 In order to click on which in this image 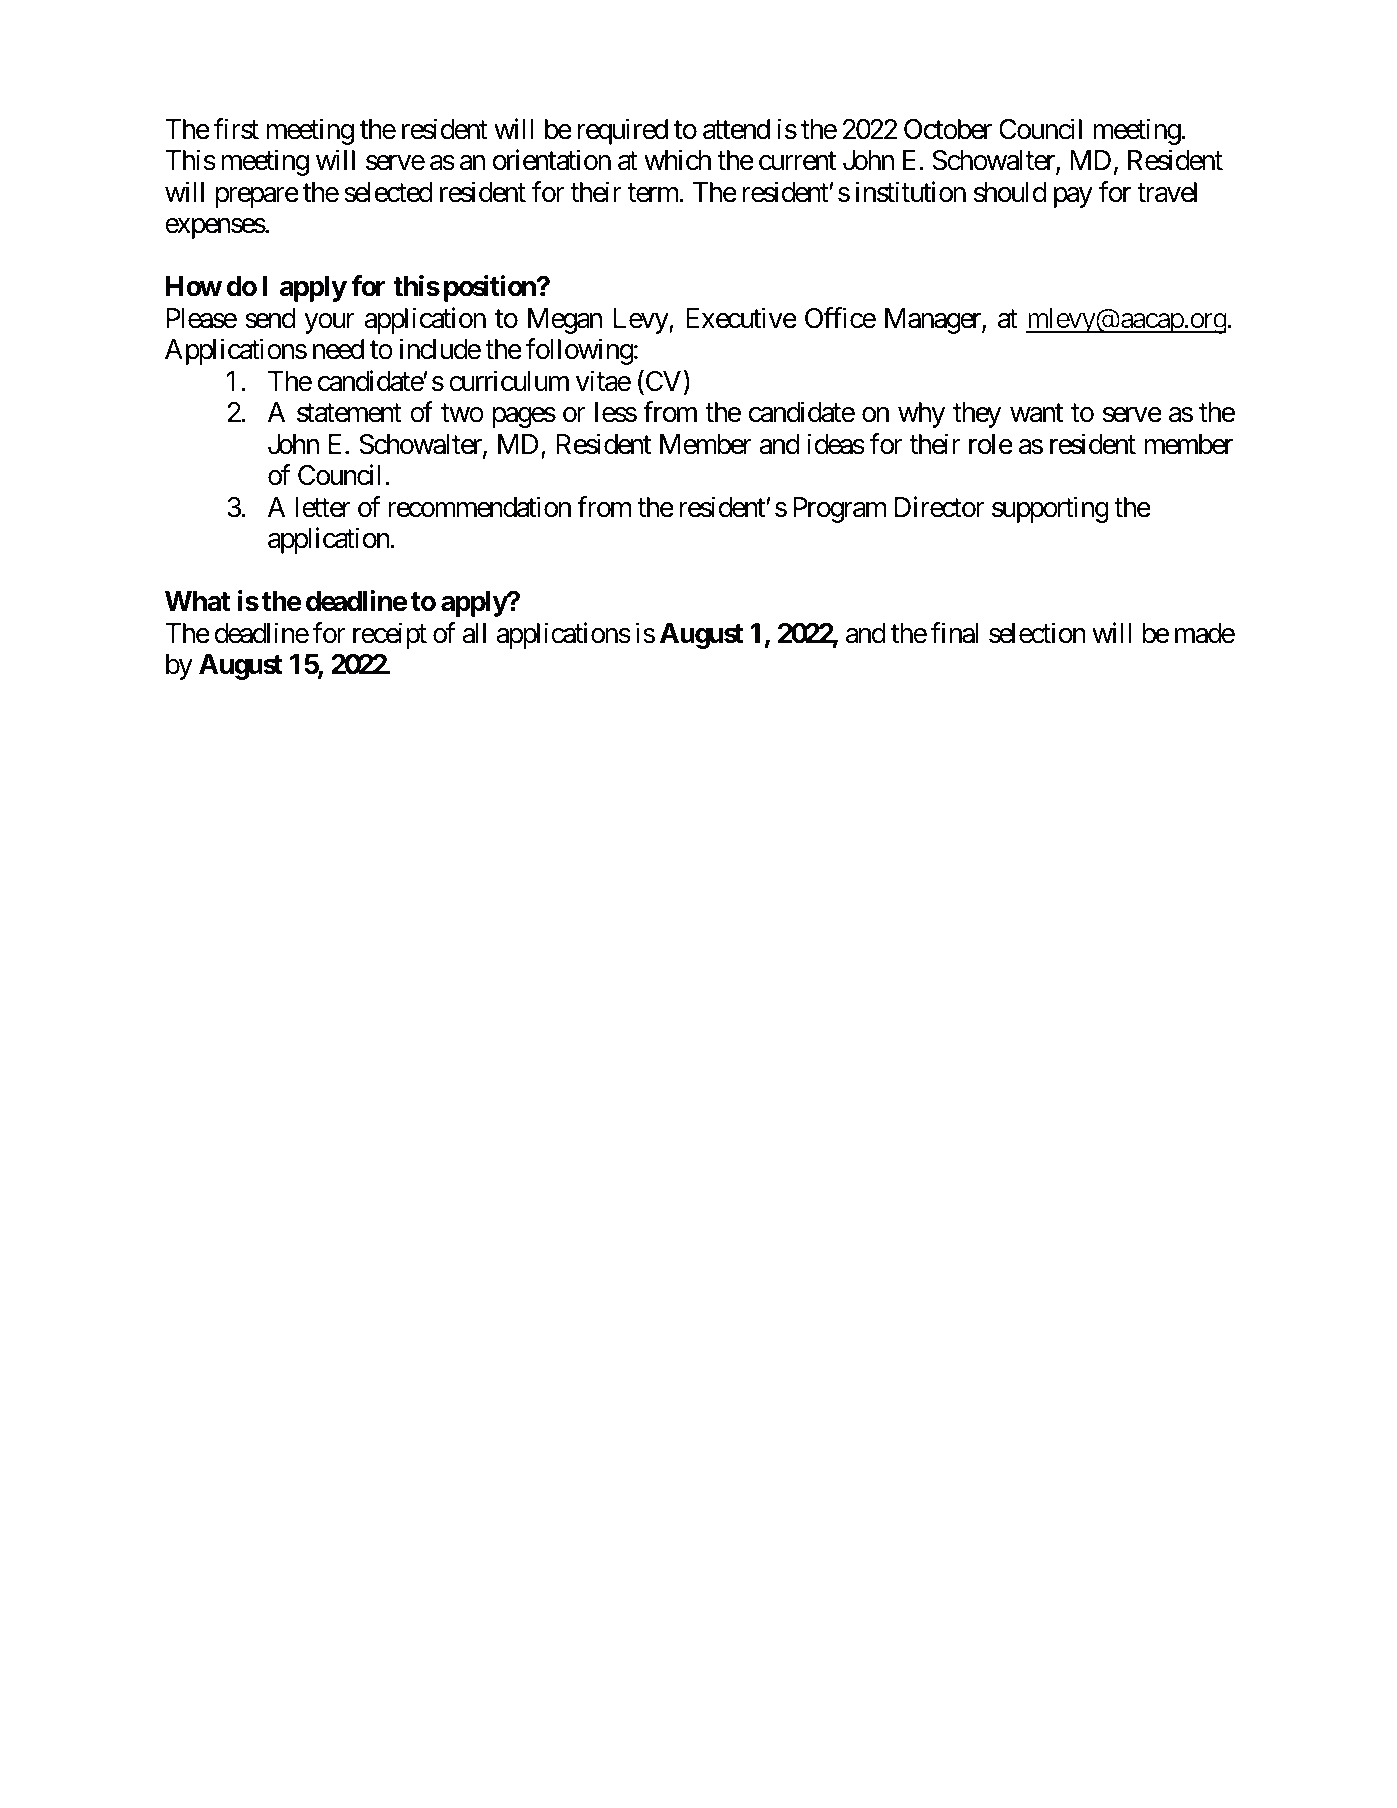, I will do `click(677, 160)`.
